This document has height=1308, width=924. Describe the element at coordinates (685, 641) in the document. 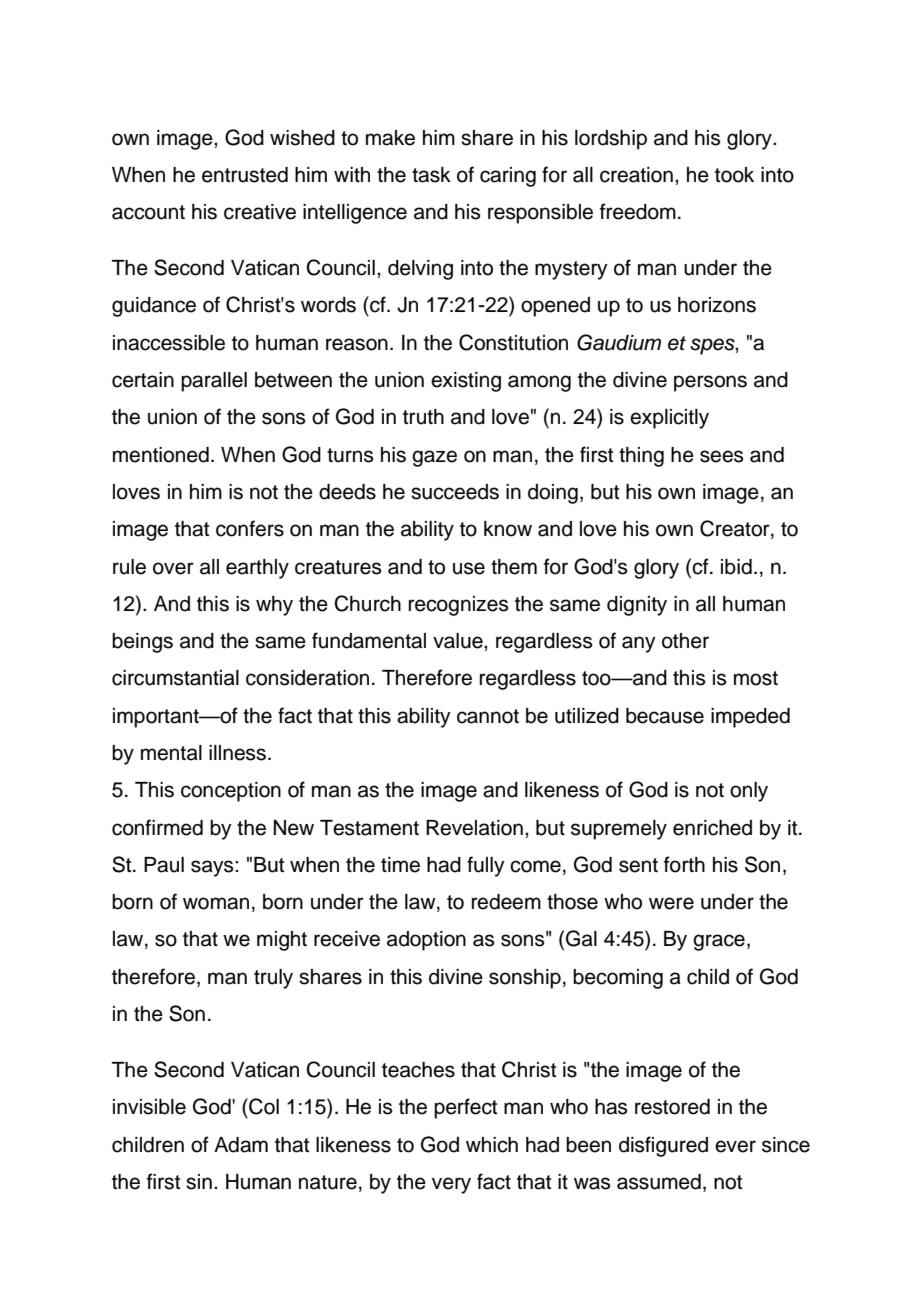

I see `other` at that location.
